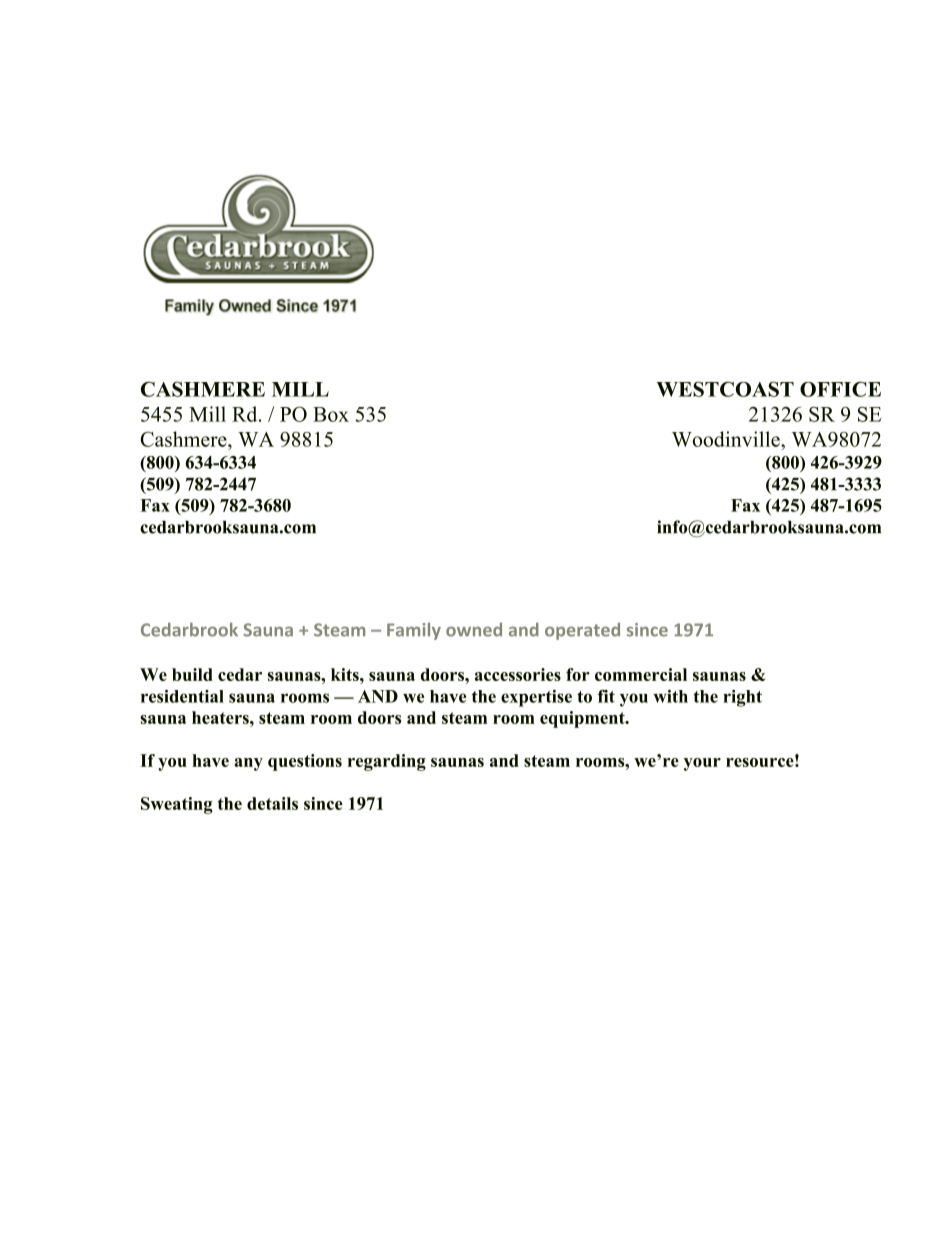 Image resolution: width=952 pixels, height=1233 pixels. What do you see at coordinates (182, 696) in the document?
I see `residential` at bounding box center [182, 696].
